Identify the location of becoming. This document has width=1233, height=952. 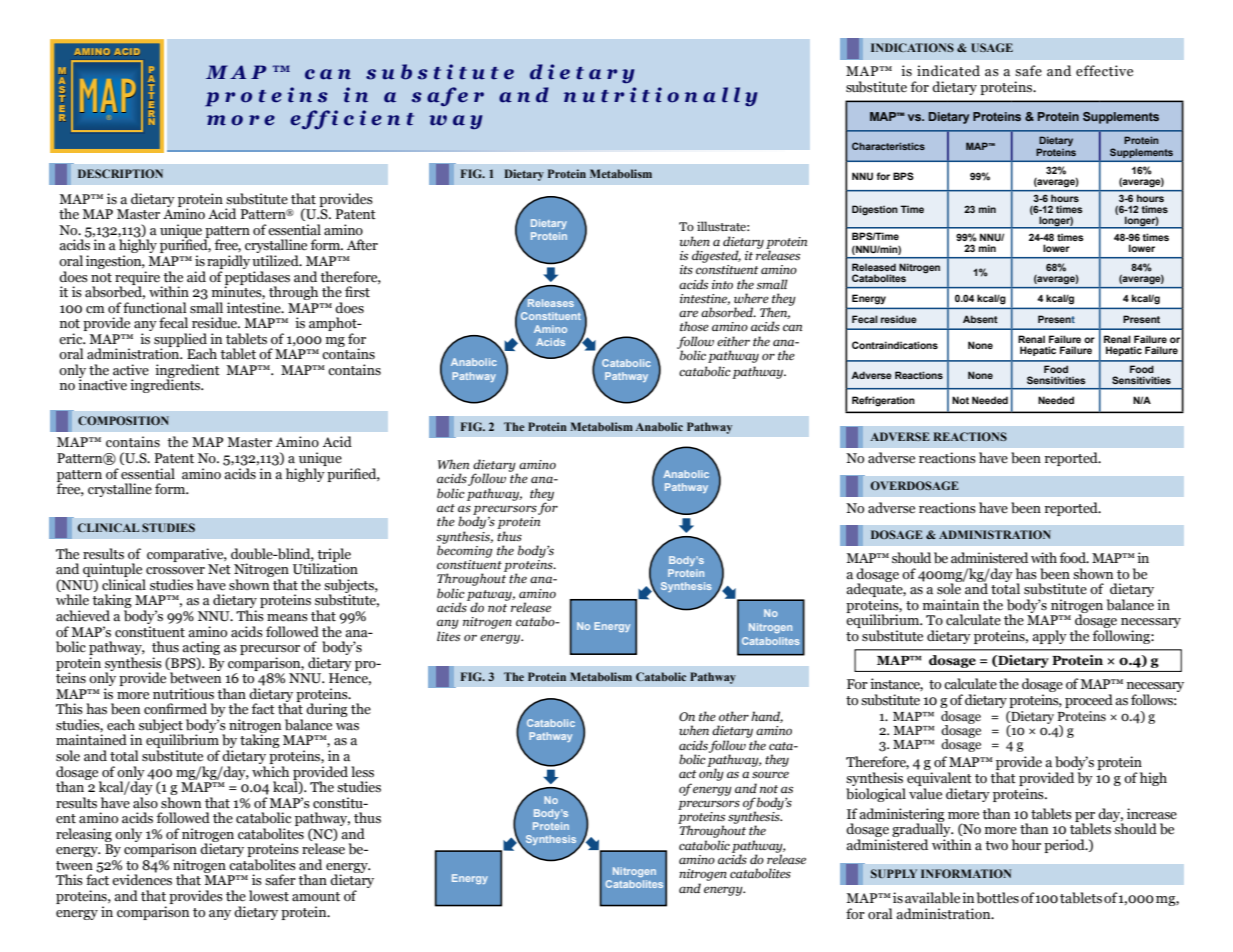
(465, 550).
